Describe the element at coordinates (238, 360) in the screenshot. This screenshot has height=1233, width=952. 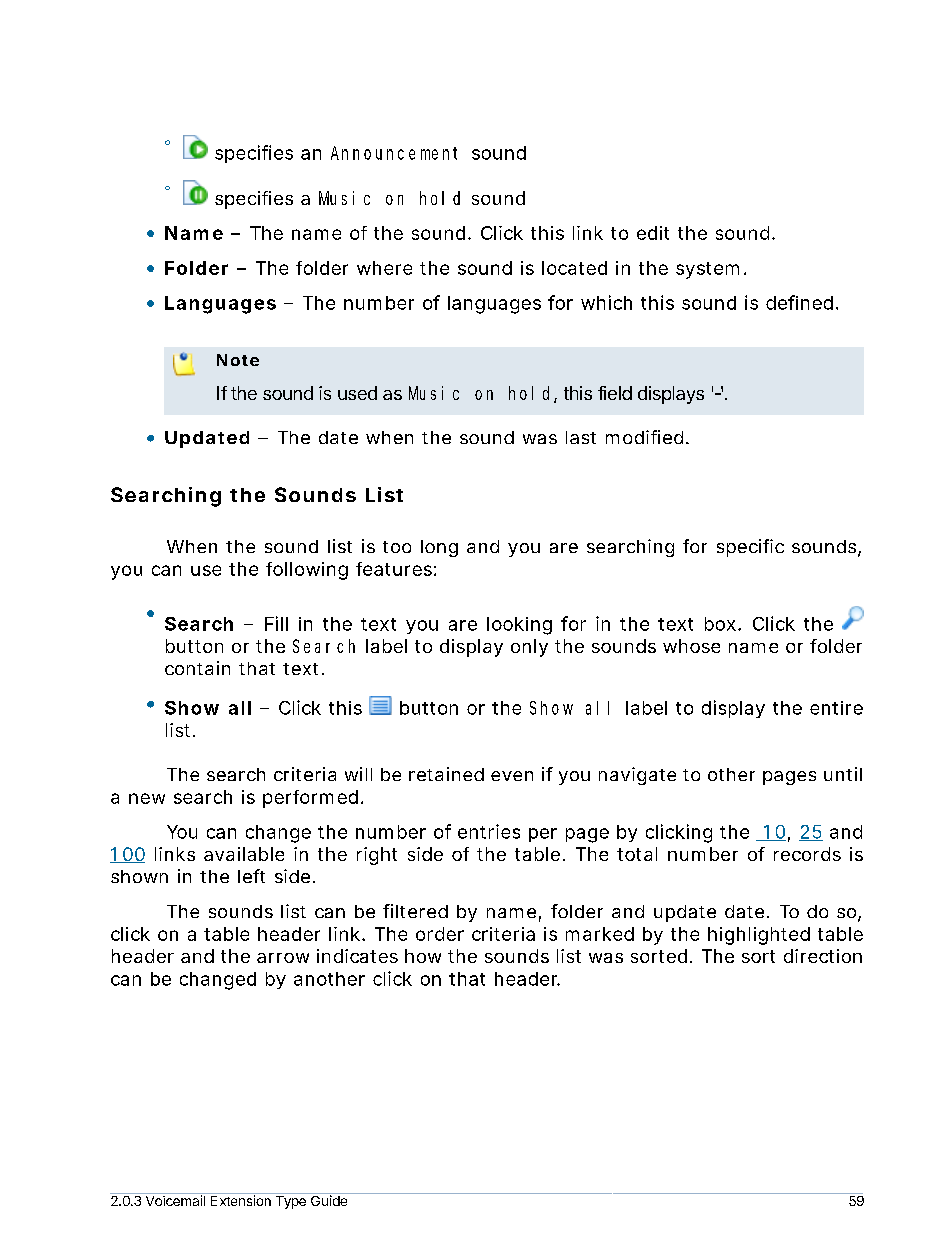
I see `Note` at that location.
